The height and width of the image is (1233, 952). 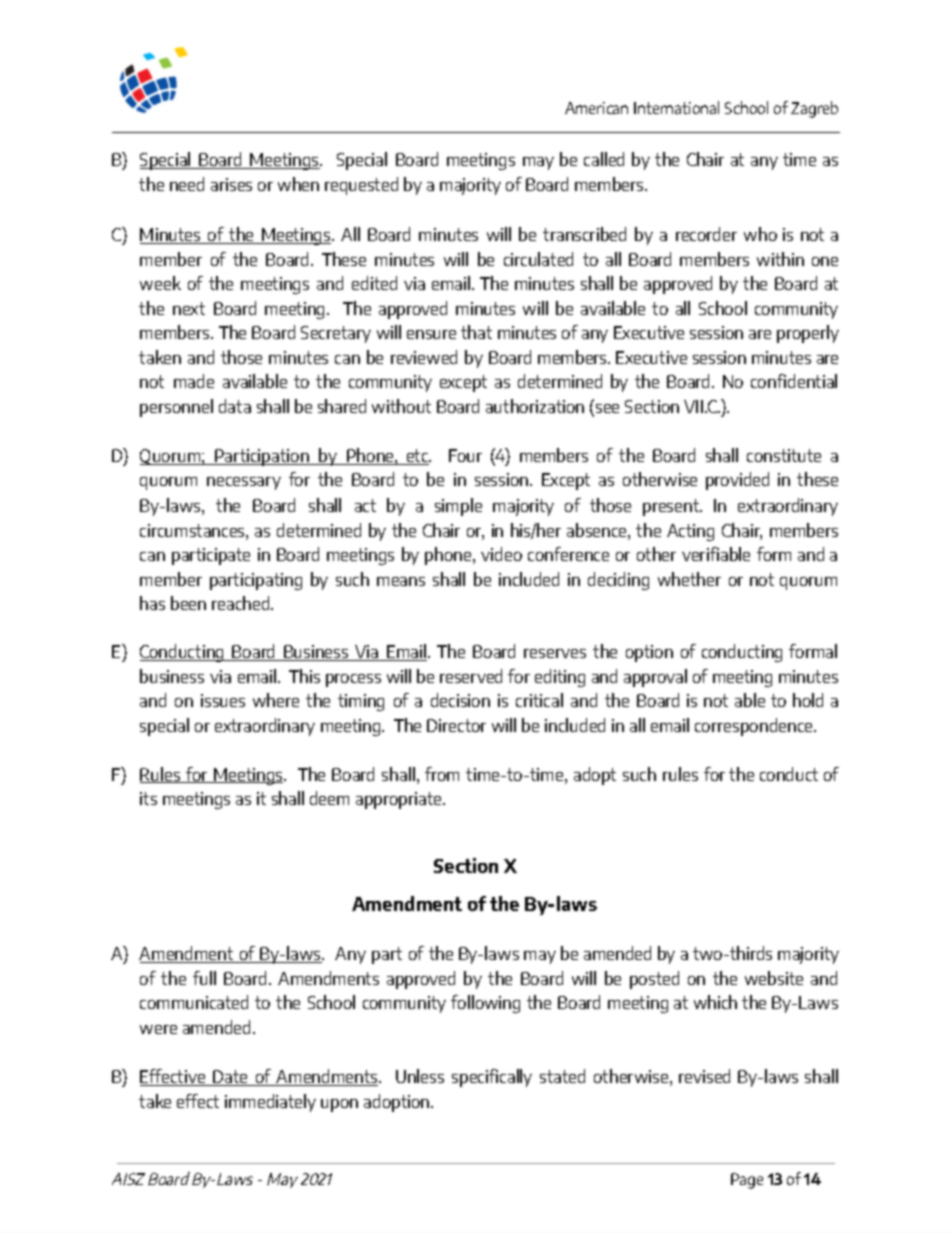 I want to click on reached, so click(x=242, y=603).
